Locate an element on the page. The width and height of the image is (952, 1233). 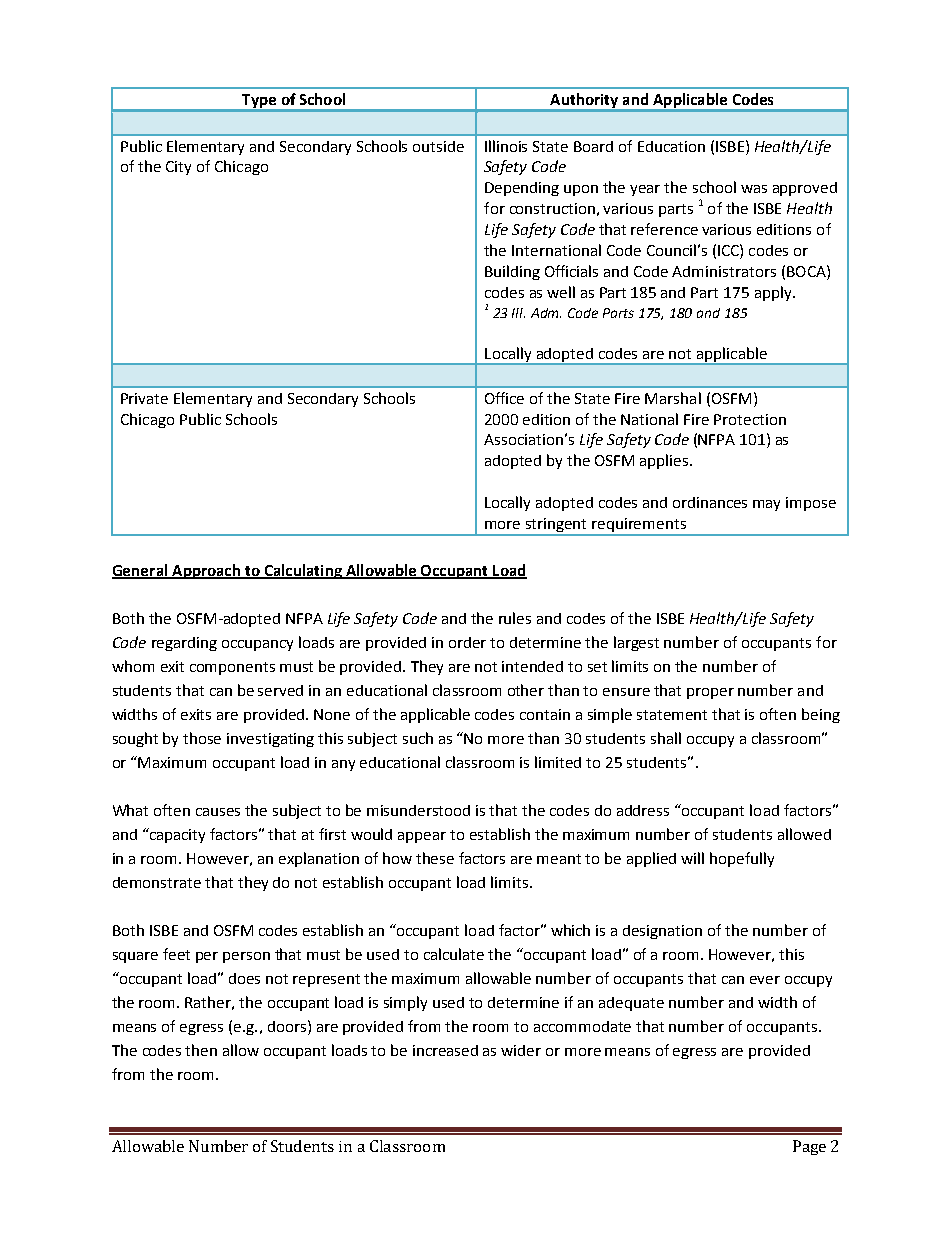
largest is located at coordinates (636, 643).
